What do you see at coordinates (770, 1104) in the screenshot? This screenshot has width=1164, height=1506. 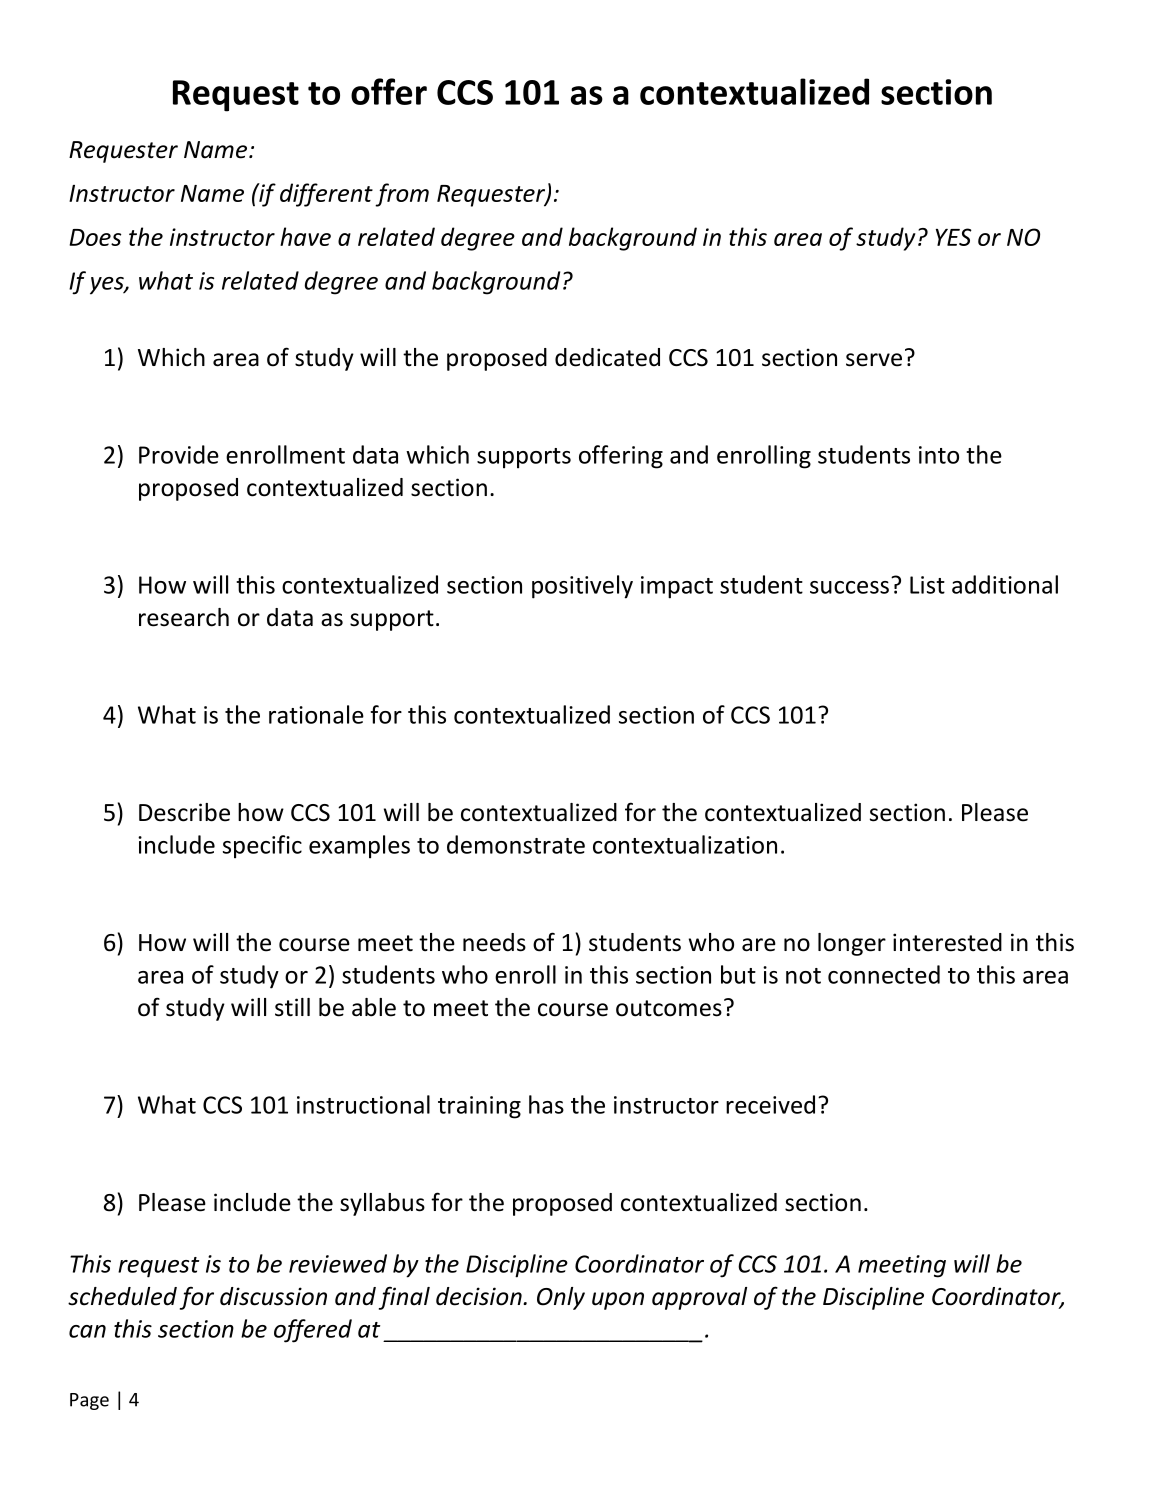 I see `received` at bounding box center [770, 1104].
